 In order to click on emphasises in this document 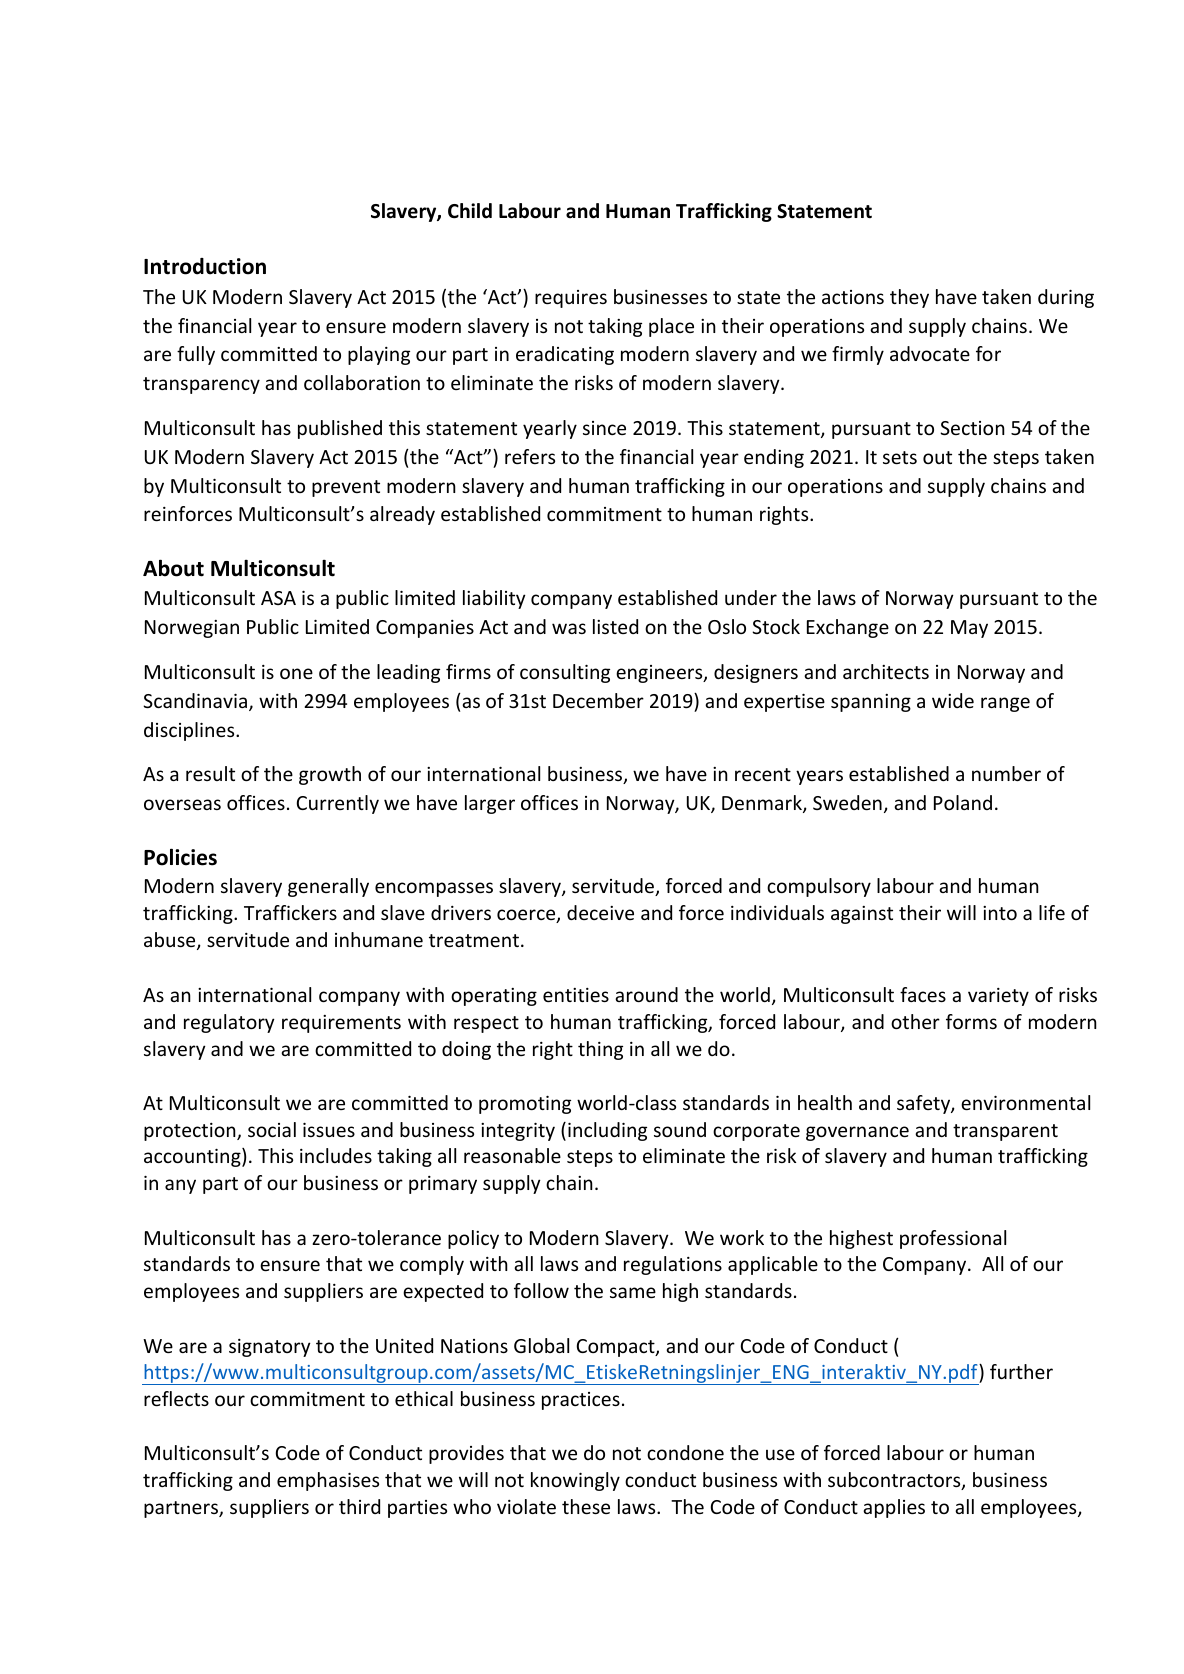, I will do `click(328, 1481)`.
